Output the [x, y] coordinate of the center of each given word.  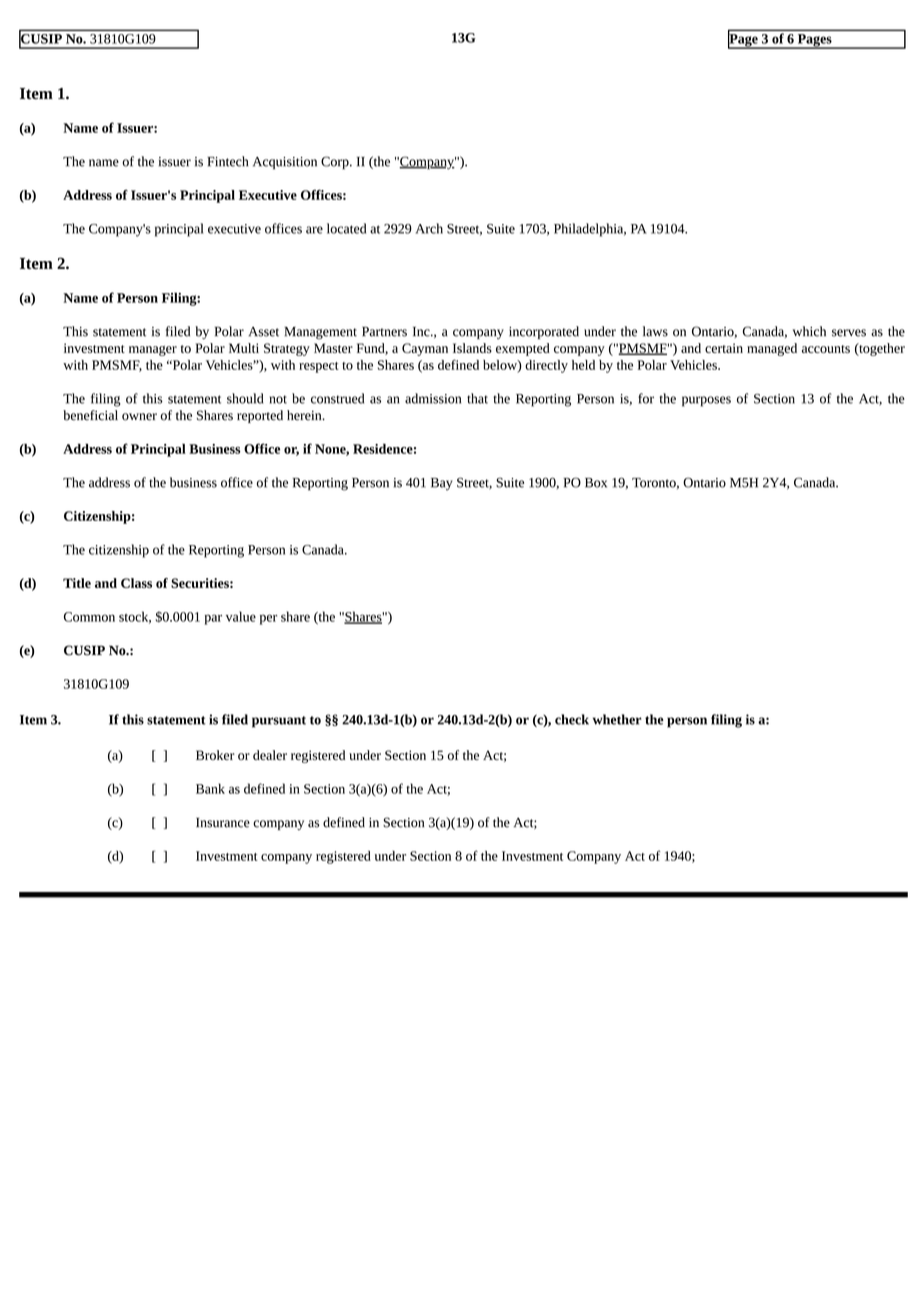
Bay [442, 484]
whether [617, 719]
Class [136, 583]
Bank [210, 788]
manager [153, 351]
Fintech [227, 161]
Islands [472, 348]
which [809, 331]
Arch [429, 228]
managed [772, 349]
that [477, 398]
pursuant [279, 722]
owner [139, 417]
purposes [706, 401]
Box [596, 483]
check [572, 719]
